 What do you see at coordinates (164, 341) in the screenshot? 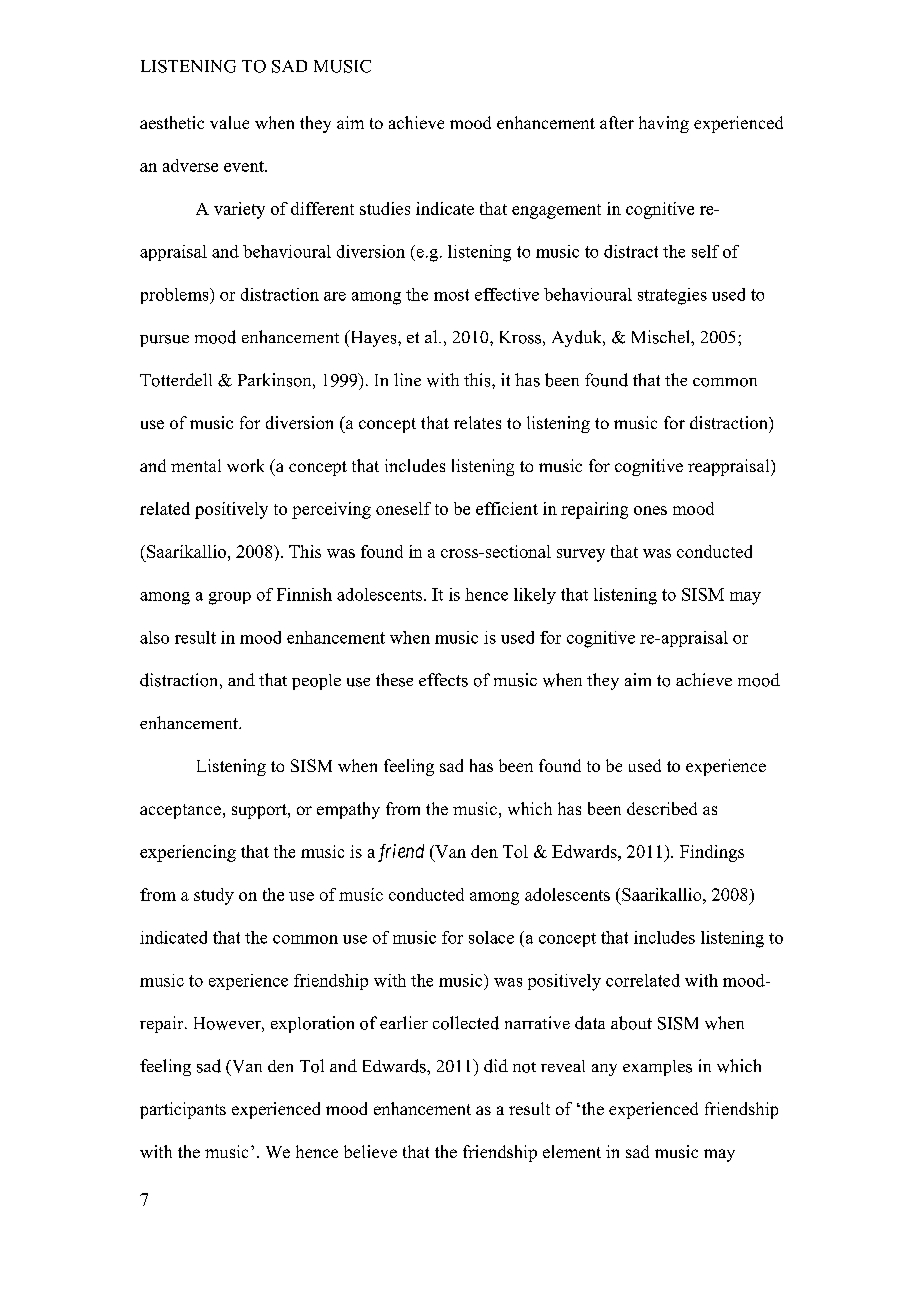
I see `pursue` at bounding box center [164, 341].
